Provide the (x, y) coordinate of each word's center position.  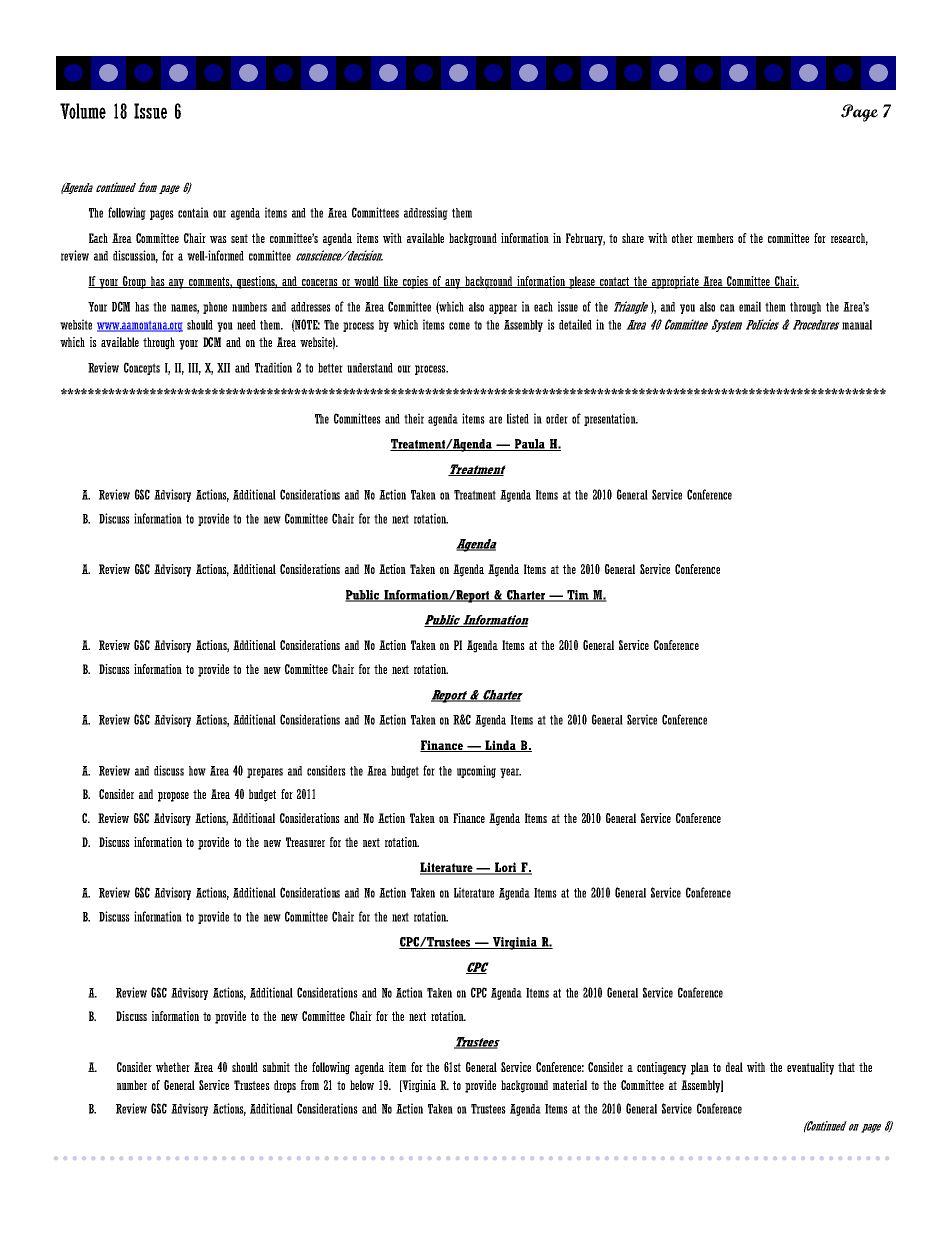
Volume (83, 111)
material (570, 1085)
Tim (578, 596)
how (197, 771)
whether (173, 1067)
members (715, 238)
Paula (529, 445)
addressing (426, 213)
